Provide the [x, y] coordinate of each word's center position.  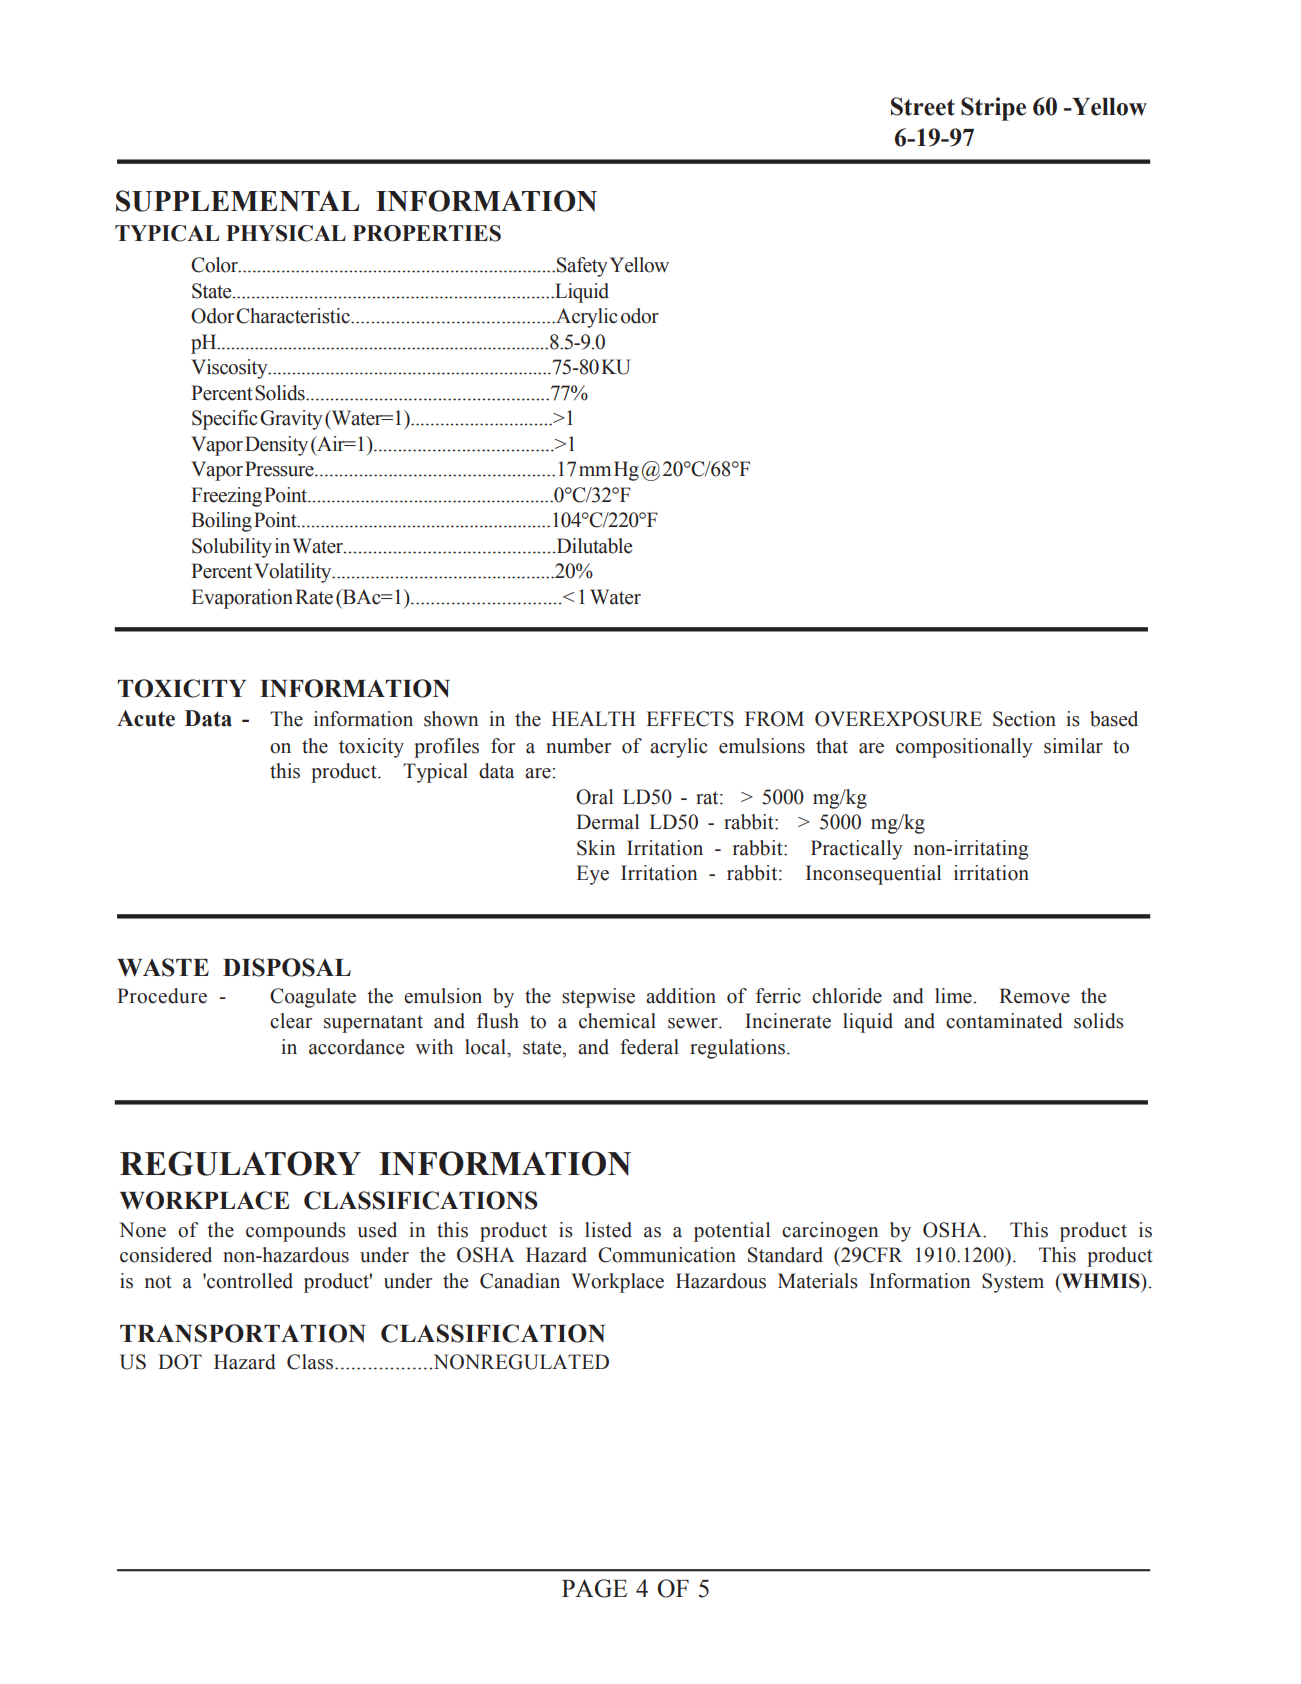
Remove [1034, 996]
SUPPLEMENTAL [237, 201]
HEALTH [593, 718]
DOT [180, 1362]
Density [276, 446]
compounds [296, 1232]
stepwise [598, 998]
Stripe [993, 109]
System [1013, 1283]
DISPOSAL [287, 967]
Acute [146, 718]
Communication [667, 1255]
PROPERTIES [427, 233]
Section [1024, 719]
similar [1073, 746]
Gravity [291, 420]
